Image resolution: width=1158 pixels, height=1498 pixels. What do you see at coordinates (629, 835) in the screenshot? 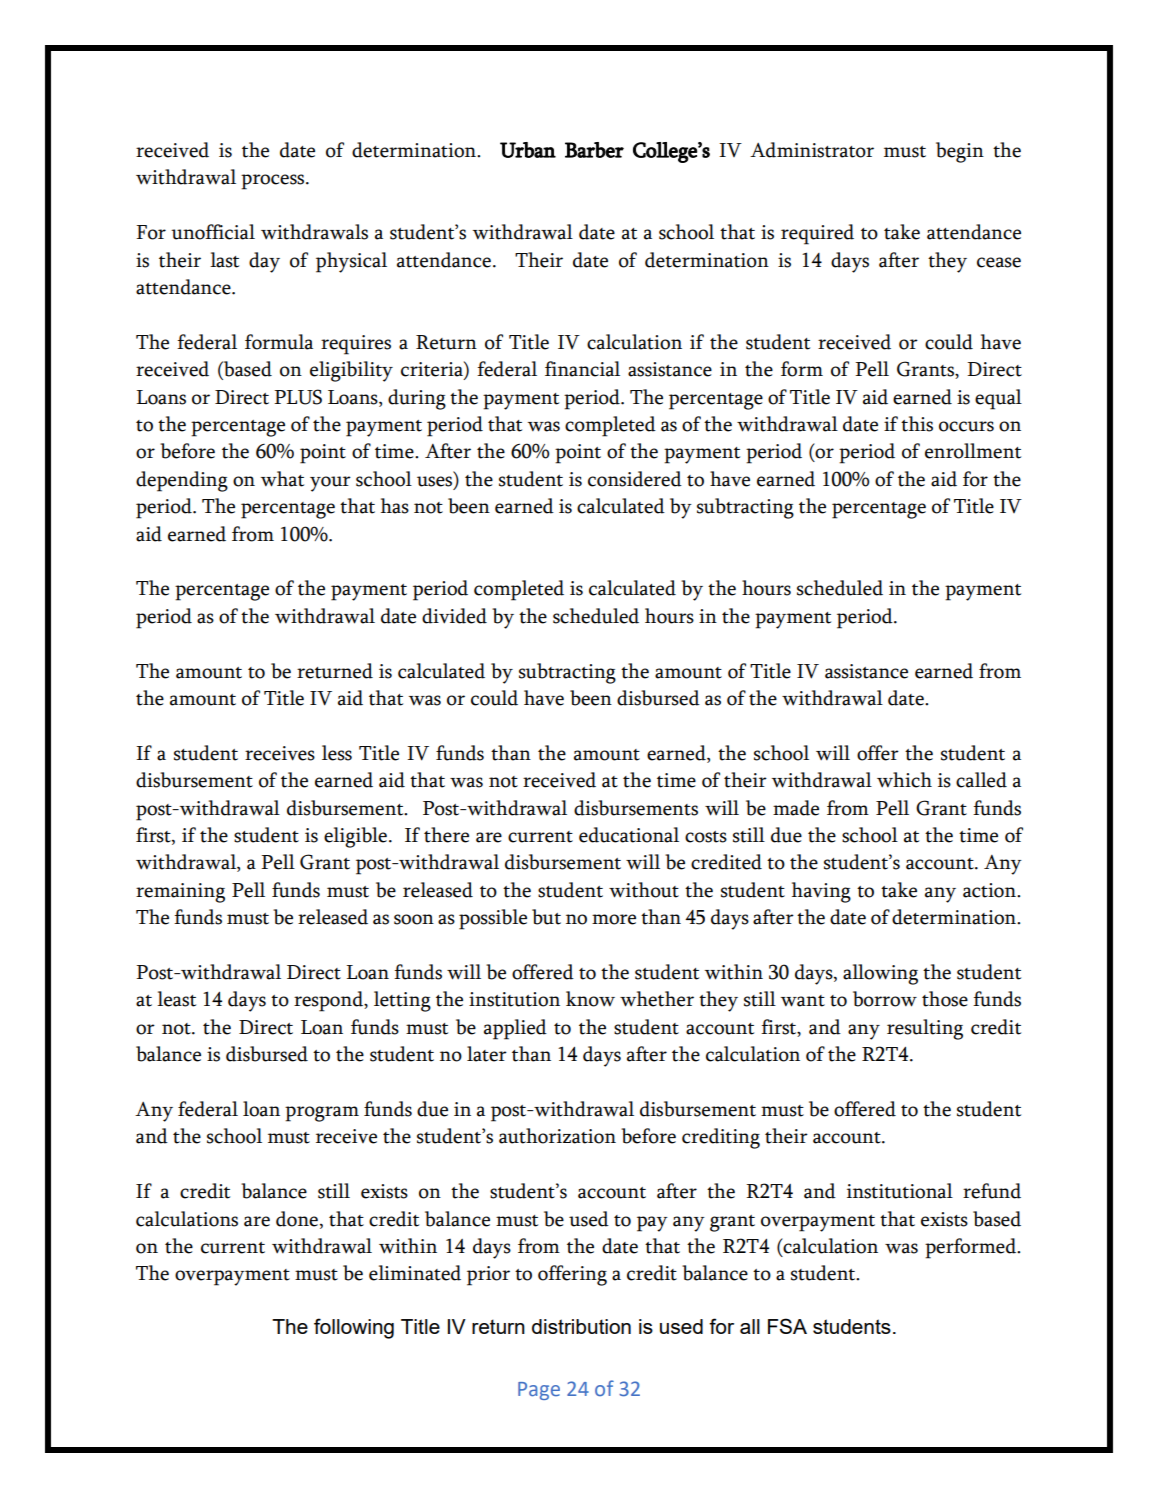
I see `educational` at bounding box center [629, 835].
